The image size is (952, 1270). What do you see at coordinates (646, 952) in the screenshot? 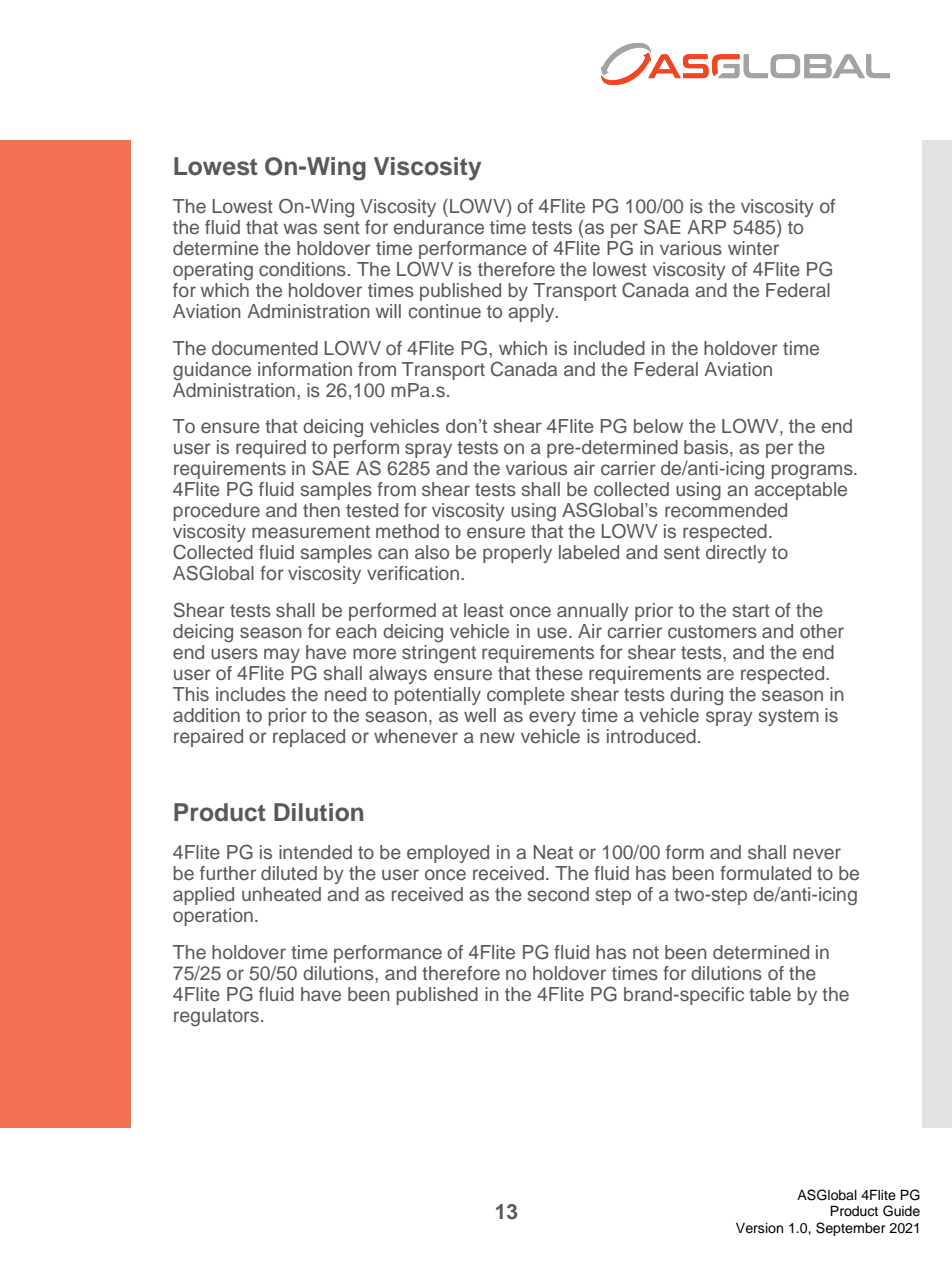
I see `not` at bounding box center [646, 952].
